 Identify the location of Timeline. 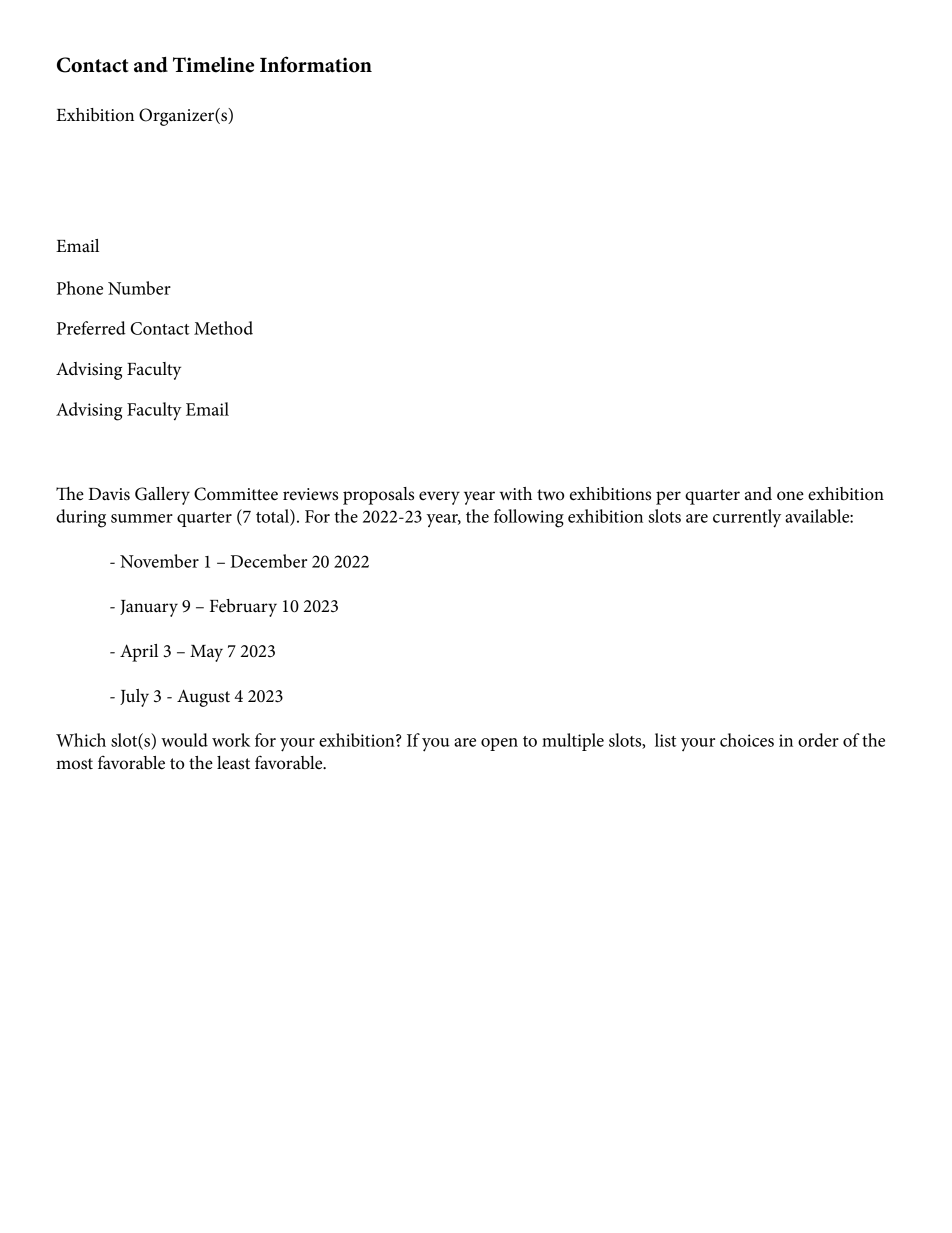
(213, 65).
